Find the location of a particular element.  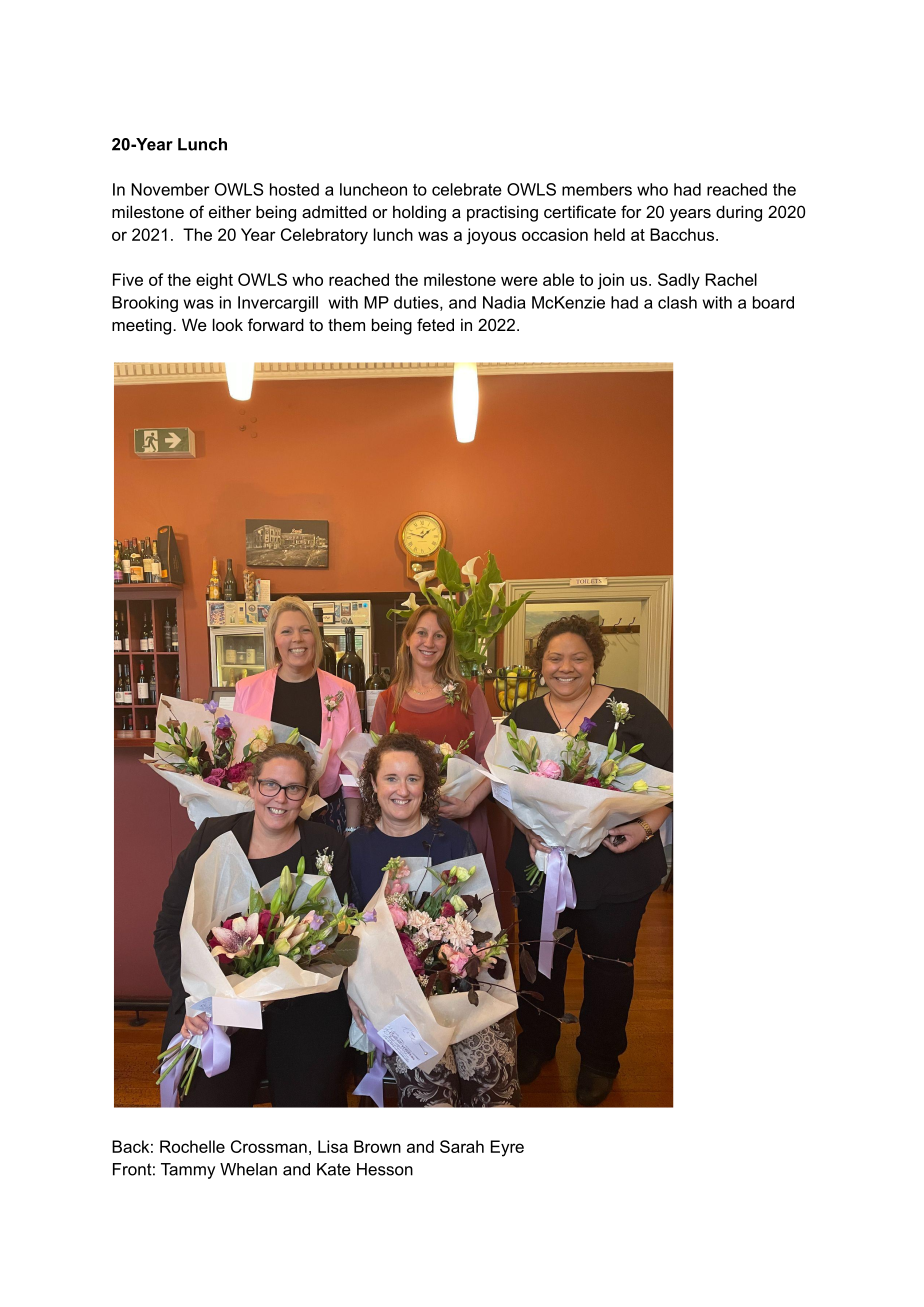

Eyre is located at coordinates (507, 1148).
